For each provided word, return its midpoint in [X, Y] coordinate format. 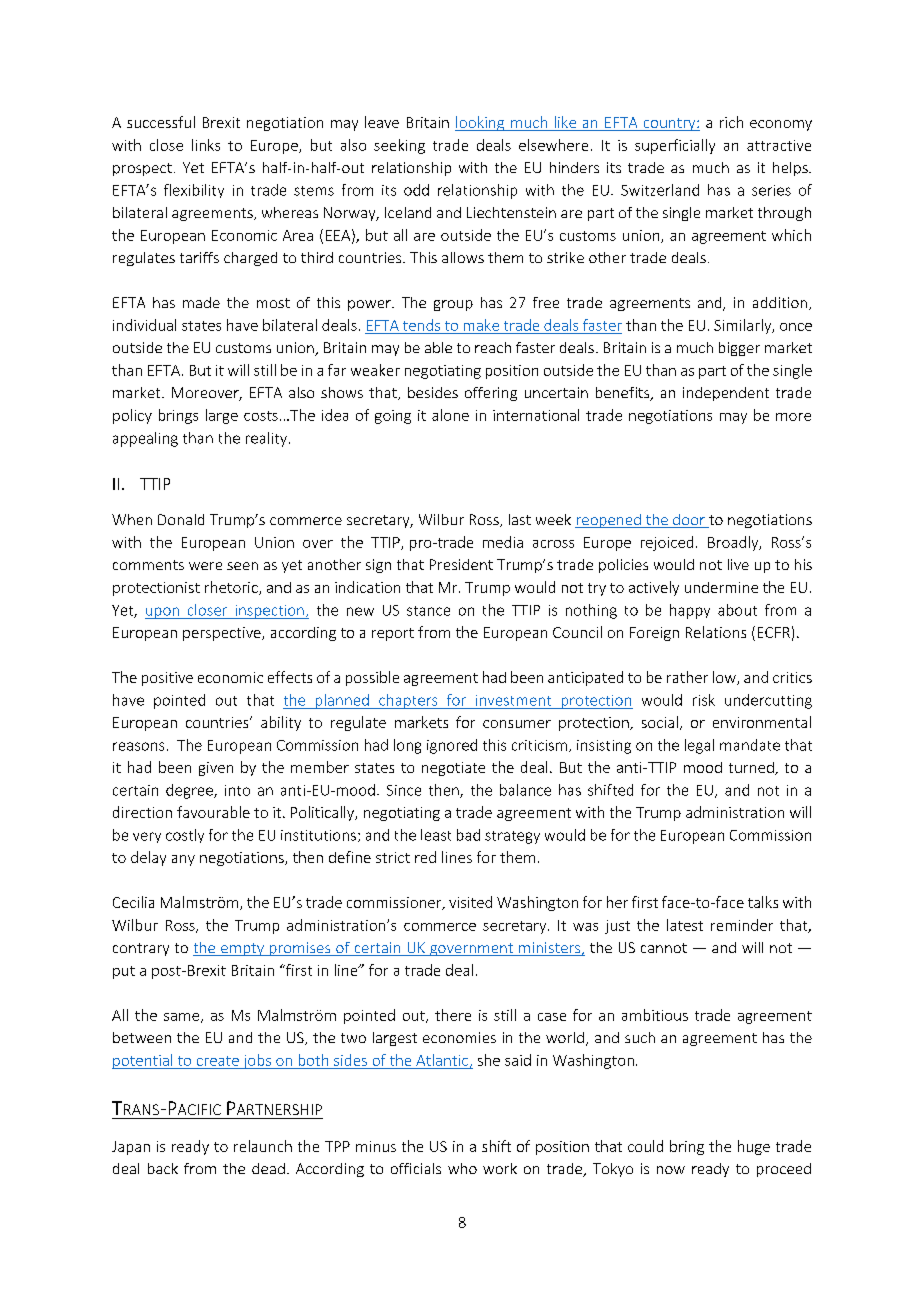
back [163, 1168]
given [216, 769]
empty [242, 949]
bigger [739, 349]
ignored [452, 746]
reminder [742, 925]
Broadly [734, 543]
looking [481, 123]
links [206, 145]
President [461, 564]
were [205, 566]
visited [470, 902]
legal [699, 746]
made [201, 302]
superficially [675, 146]
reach [493, 347]
